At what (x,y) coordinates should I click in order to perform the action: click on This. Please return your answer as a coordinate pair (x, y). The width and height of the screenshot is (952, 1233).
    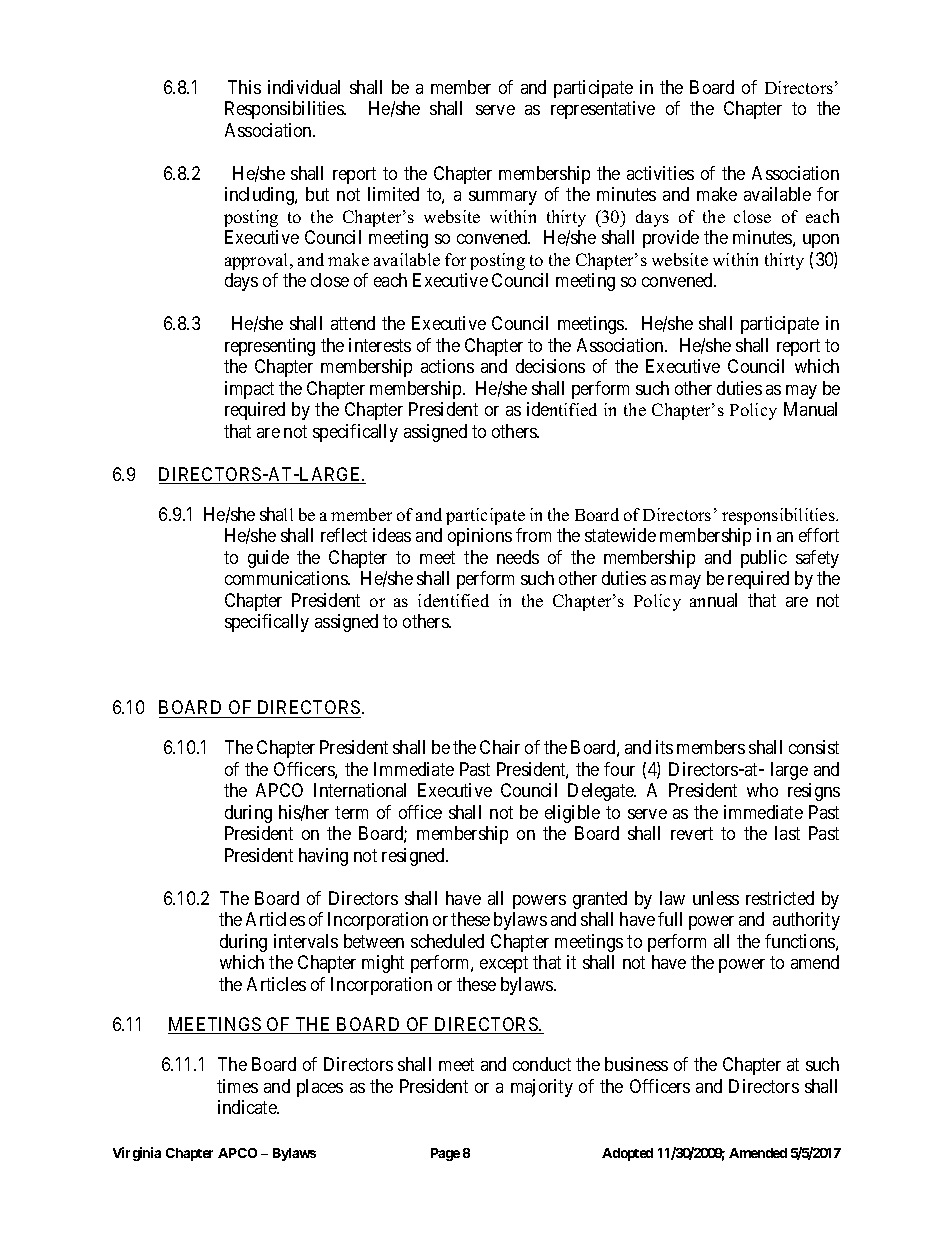
    Looking at the image, I should click on (244, 87).
